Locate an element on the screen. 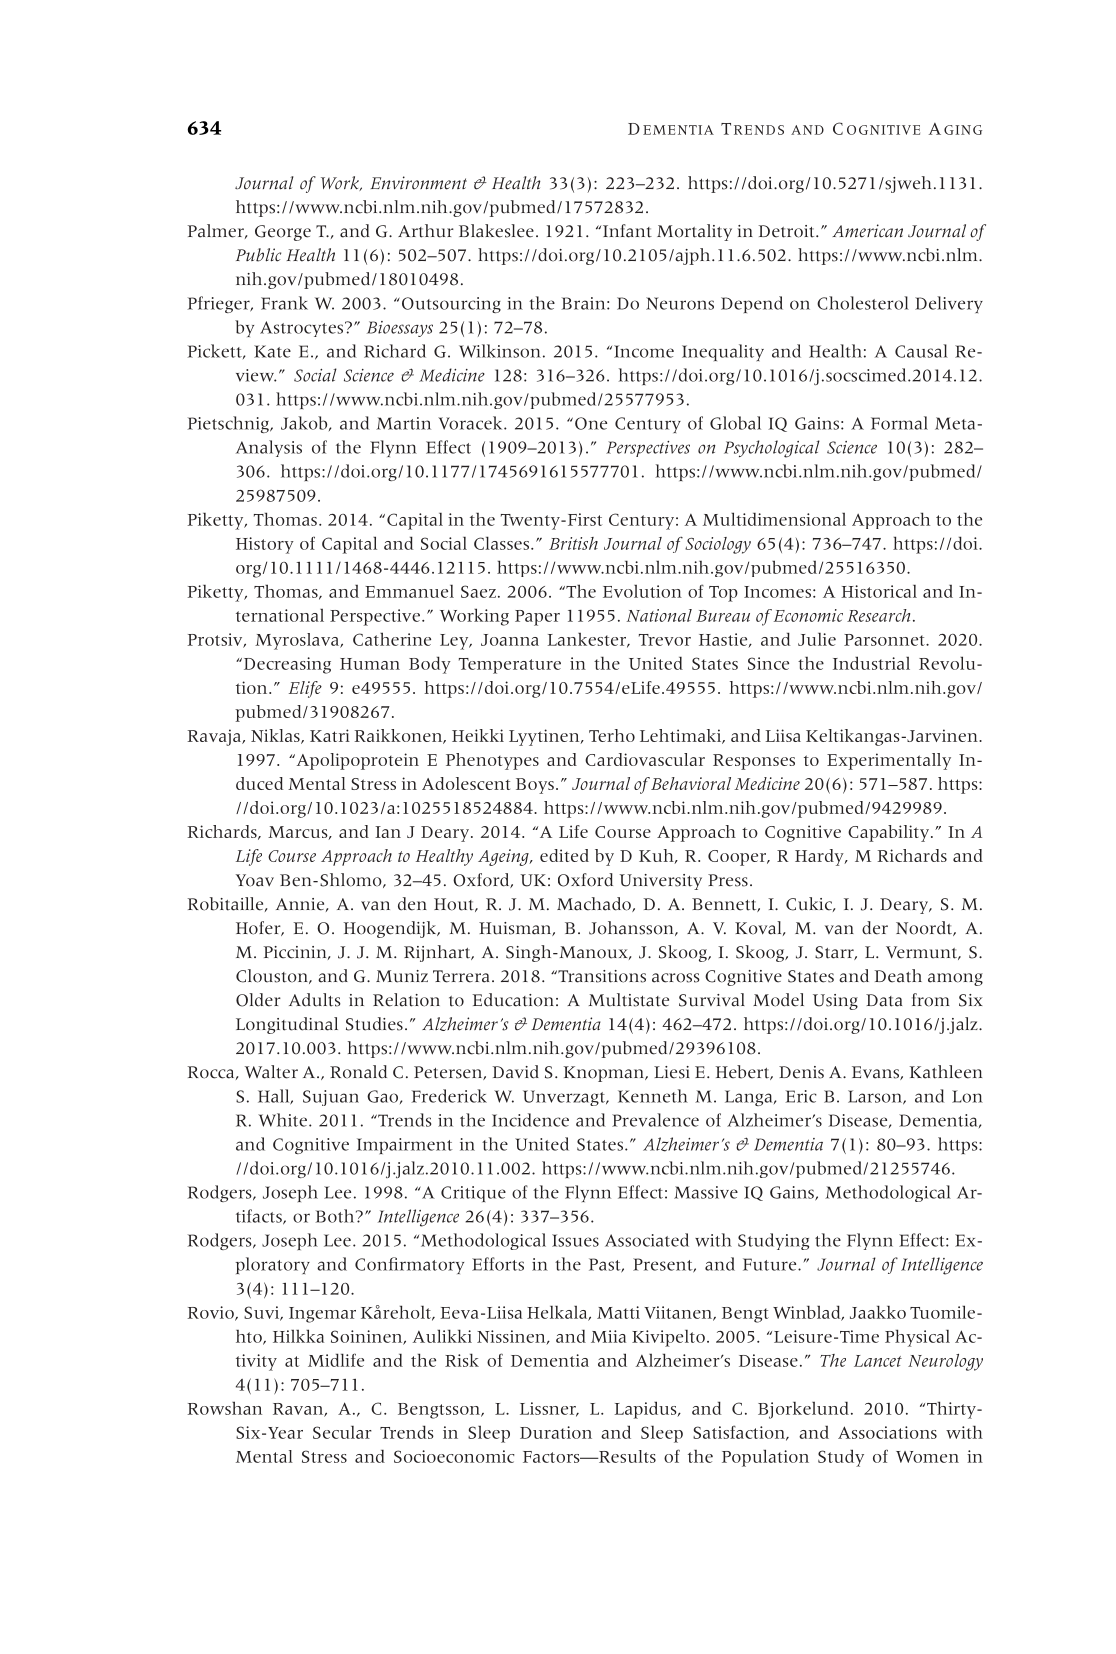 This screenshot has width=1116, height=1654. Research is located at coordinates (878, 615).
